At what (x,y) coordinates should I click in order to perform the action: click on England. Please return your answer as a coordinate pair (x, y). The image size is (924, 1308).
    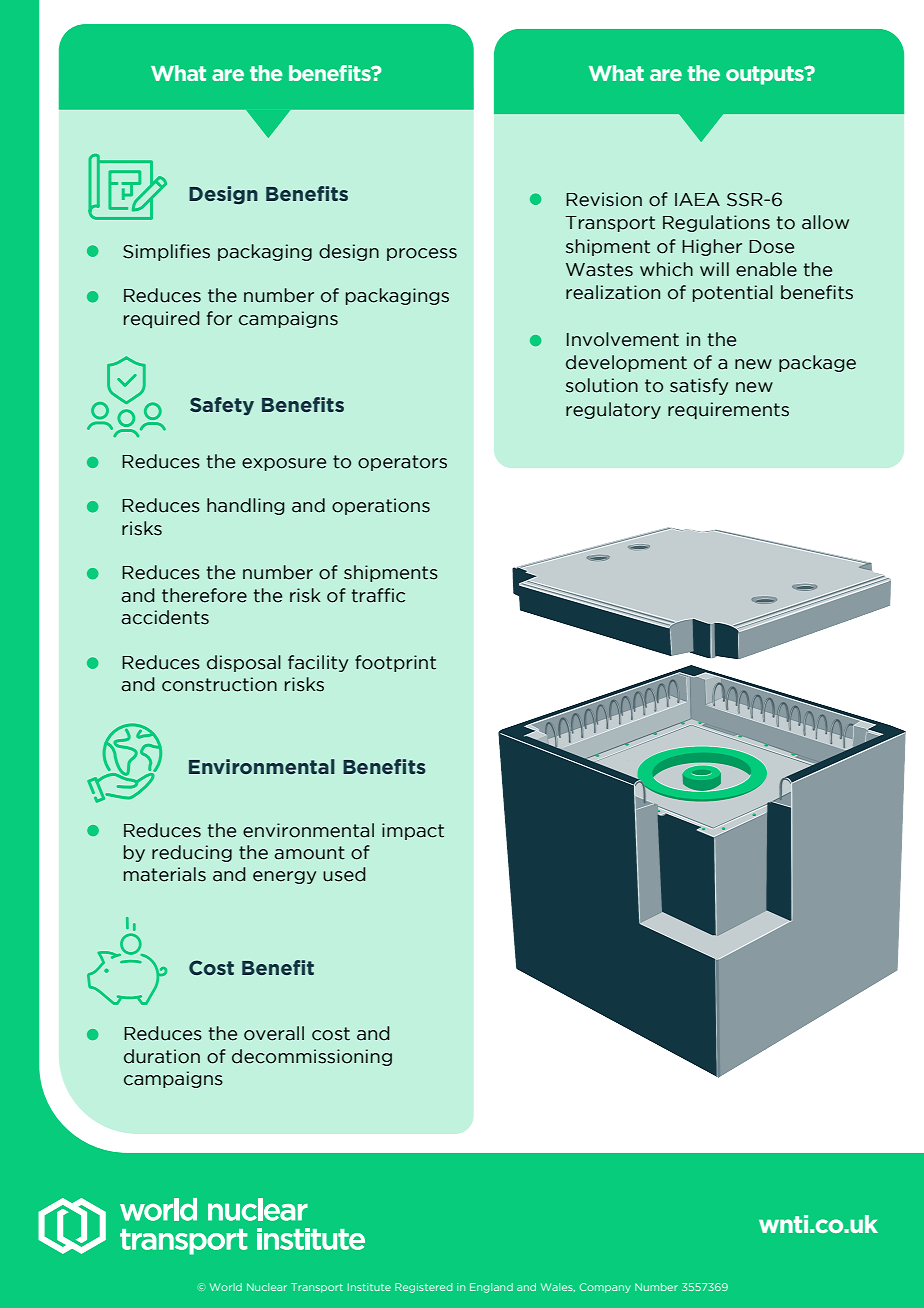
    Looking at the image, I should click on (491, 1288).
